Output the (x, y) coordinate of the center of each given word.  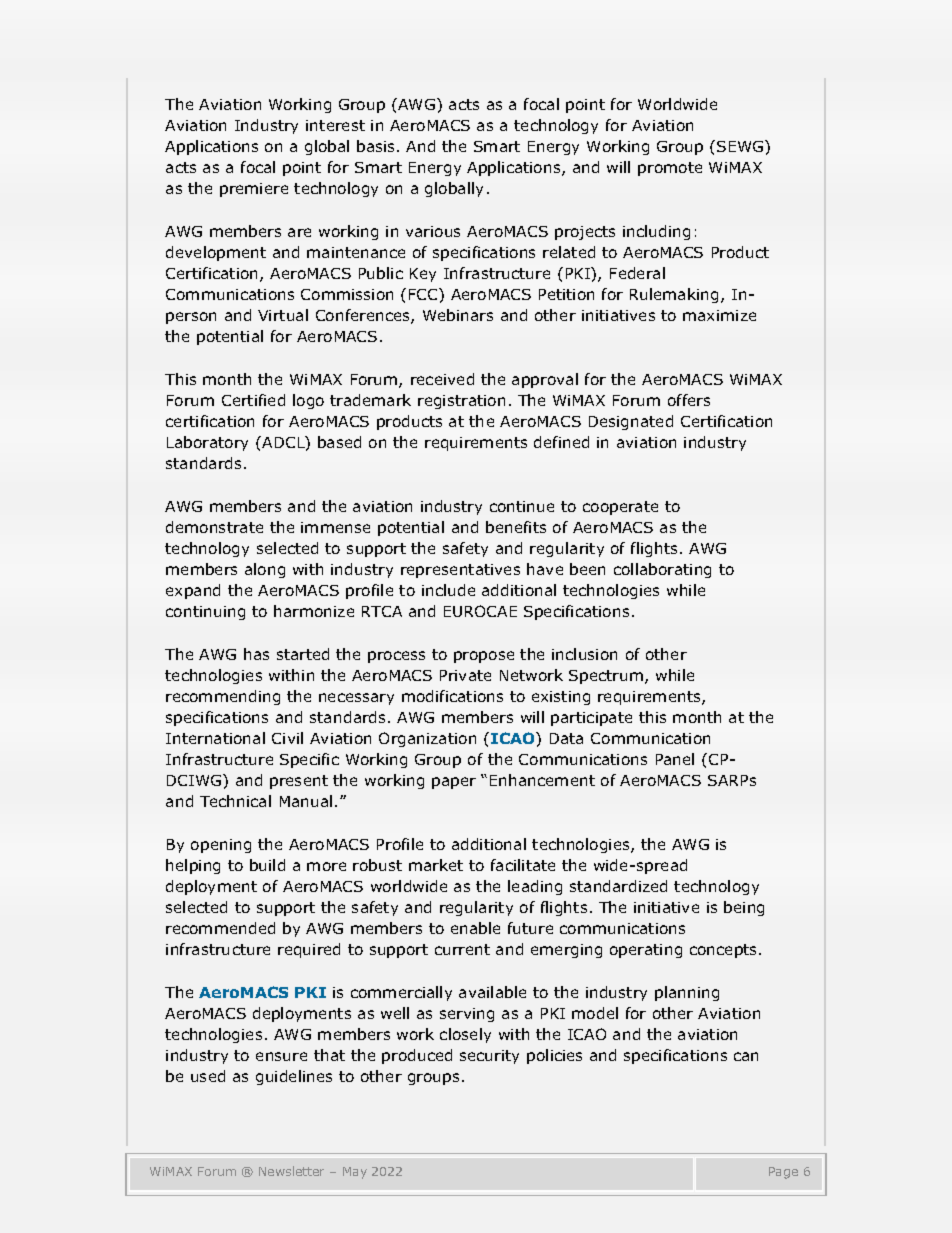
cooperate (620, 508)
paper (454, 783)
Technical (235, 801)
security (489, 1057)
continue (522, 506)
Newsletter (291, 1171)
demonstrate (214, 527)
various (433, 231)
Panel (675, 759)
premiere (254, 190)
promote (670, 169)
